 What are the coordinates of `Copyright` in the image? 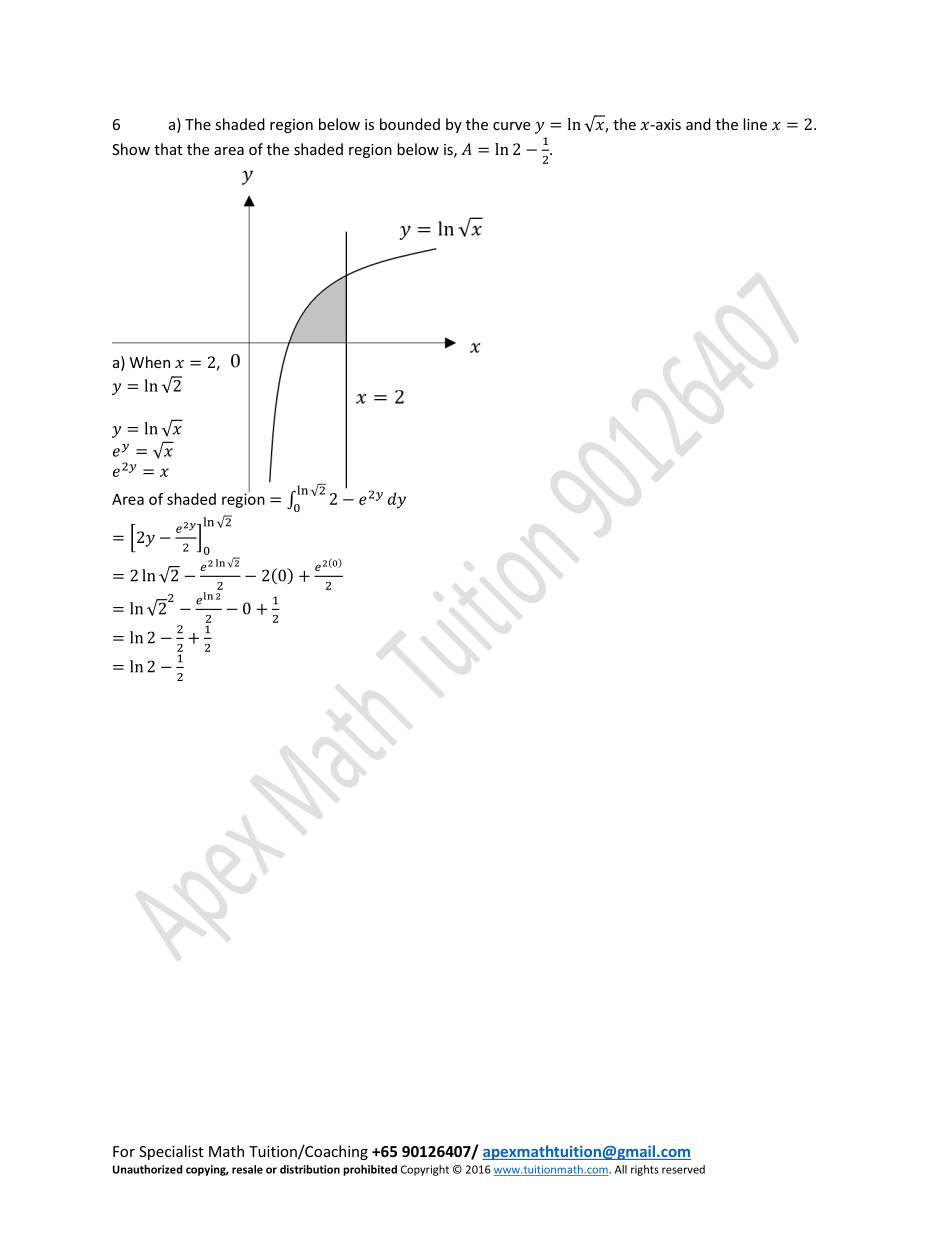 It's located at (425, 1170).
